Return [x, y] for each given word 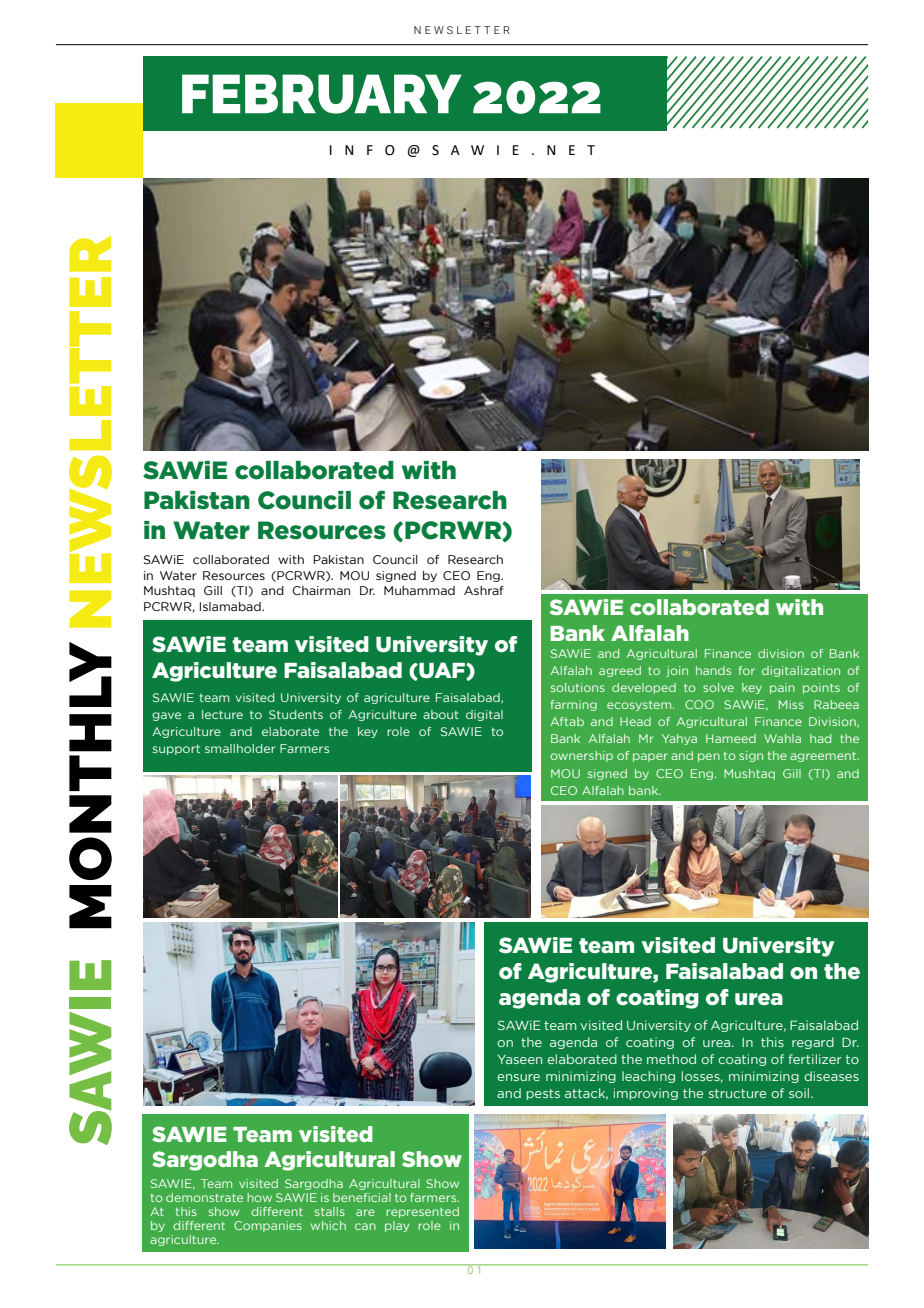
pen [709, 757]
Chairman [321, 590]
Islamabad [231, 606]
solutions [578, 687]
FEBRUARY [322, 94]
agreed [620, 671]
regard [813, 1043]
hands [713, 670]
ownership [581, 756]
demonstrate [204, 1197]
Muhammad [419, 590]
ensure [518, 1077]
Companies [268, 1226]
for [747, 670]
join [677, 671]
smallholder [240, 748]
